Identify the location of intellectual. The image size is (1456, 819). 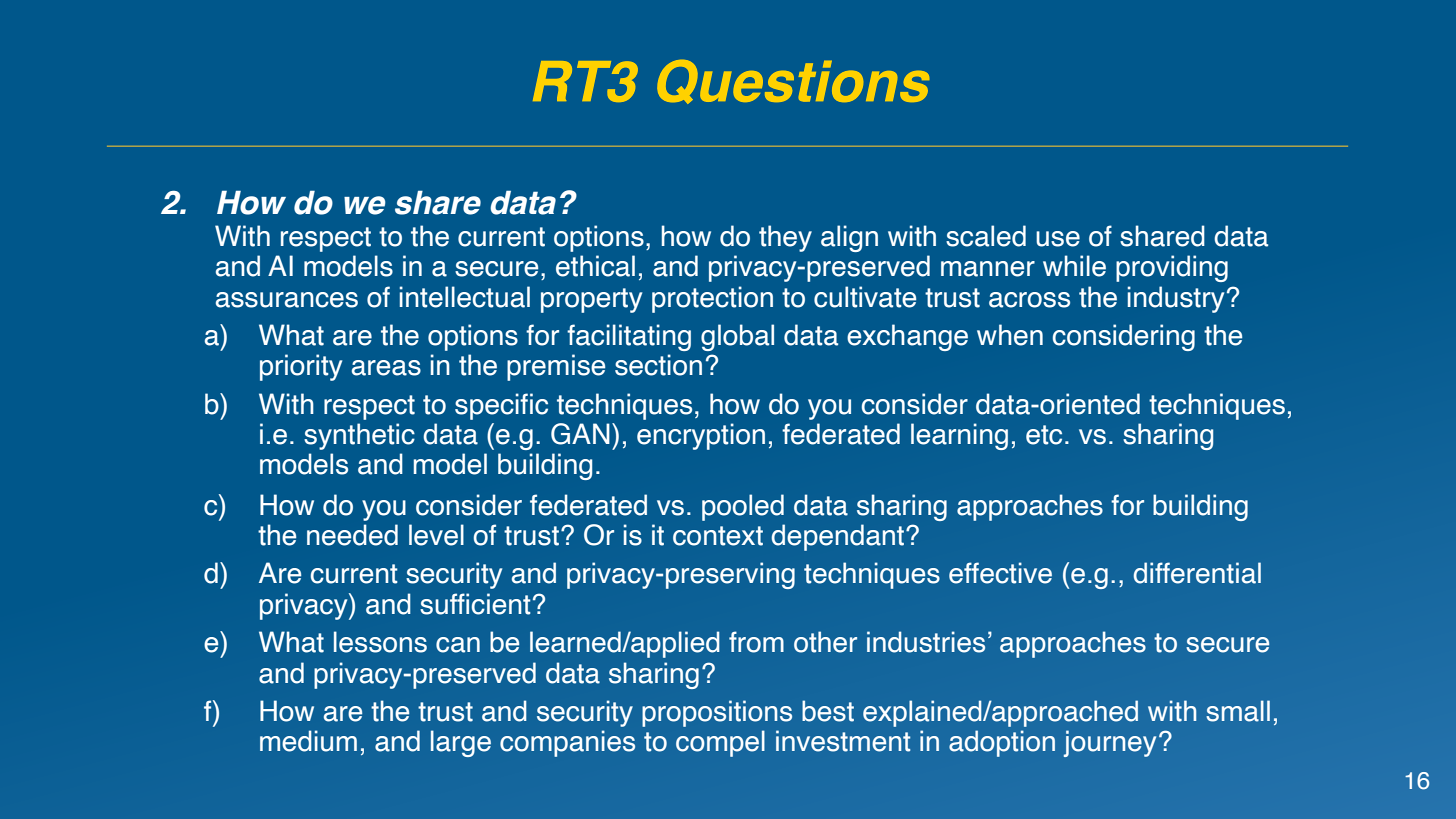
(465, 297).
